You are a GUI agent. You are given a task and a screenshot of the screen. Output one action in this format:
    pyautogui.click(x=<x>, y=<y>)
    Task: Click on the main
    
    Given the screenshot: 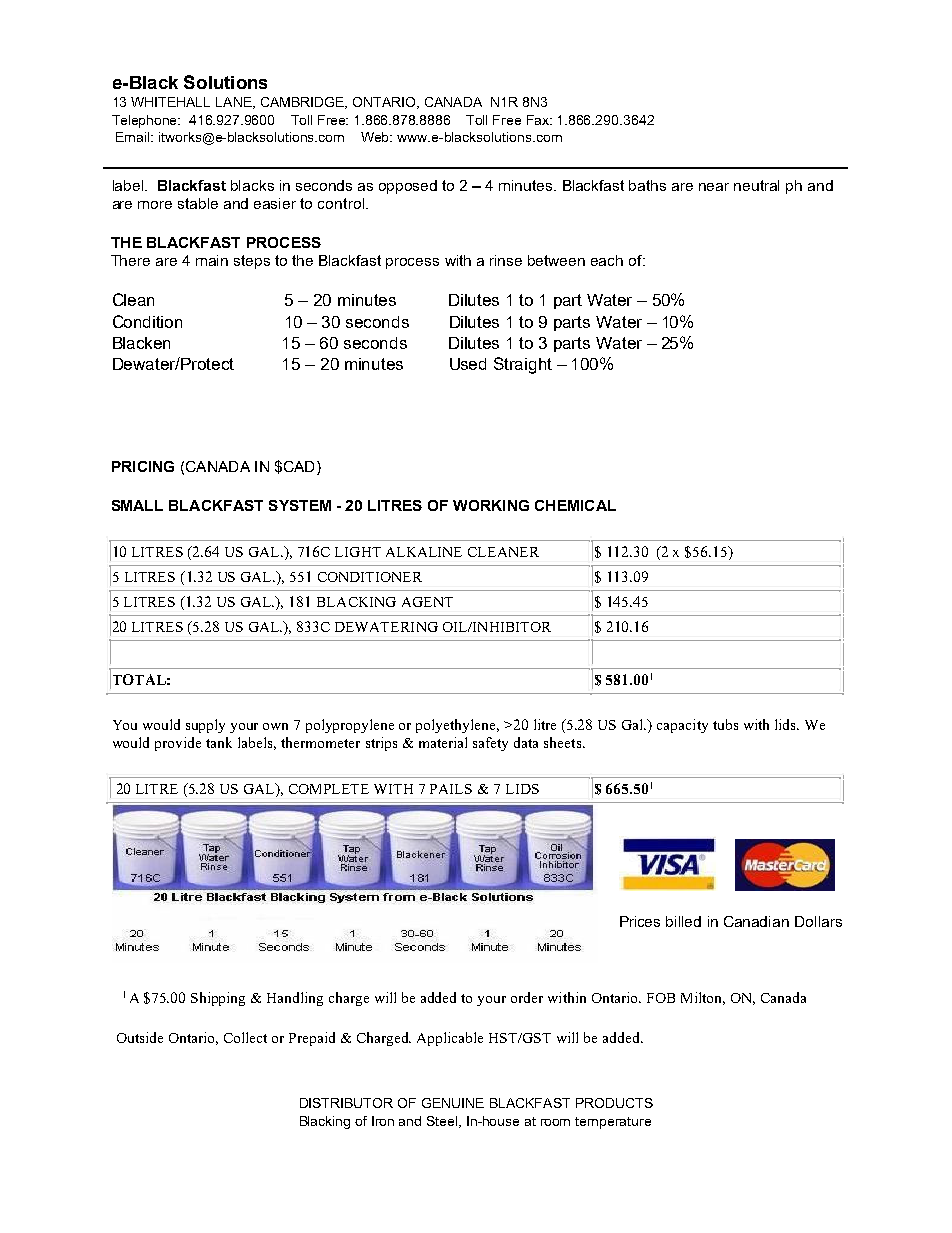 What is the action you would take?
    pyautogui.click(x=212, y=260)
